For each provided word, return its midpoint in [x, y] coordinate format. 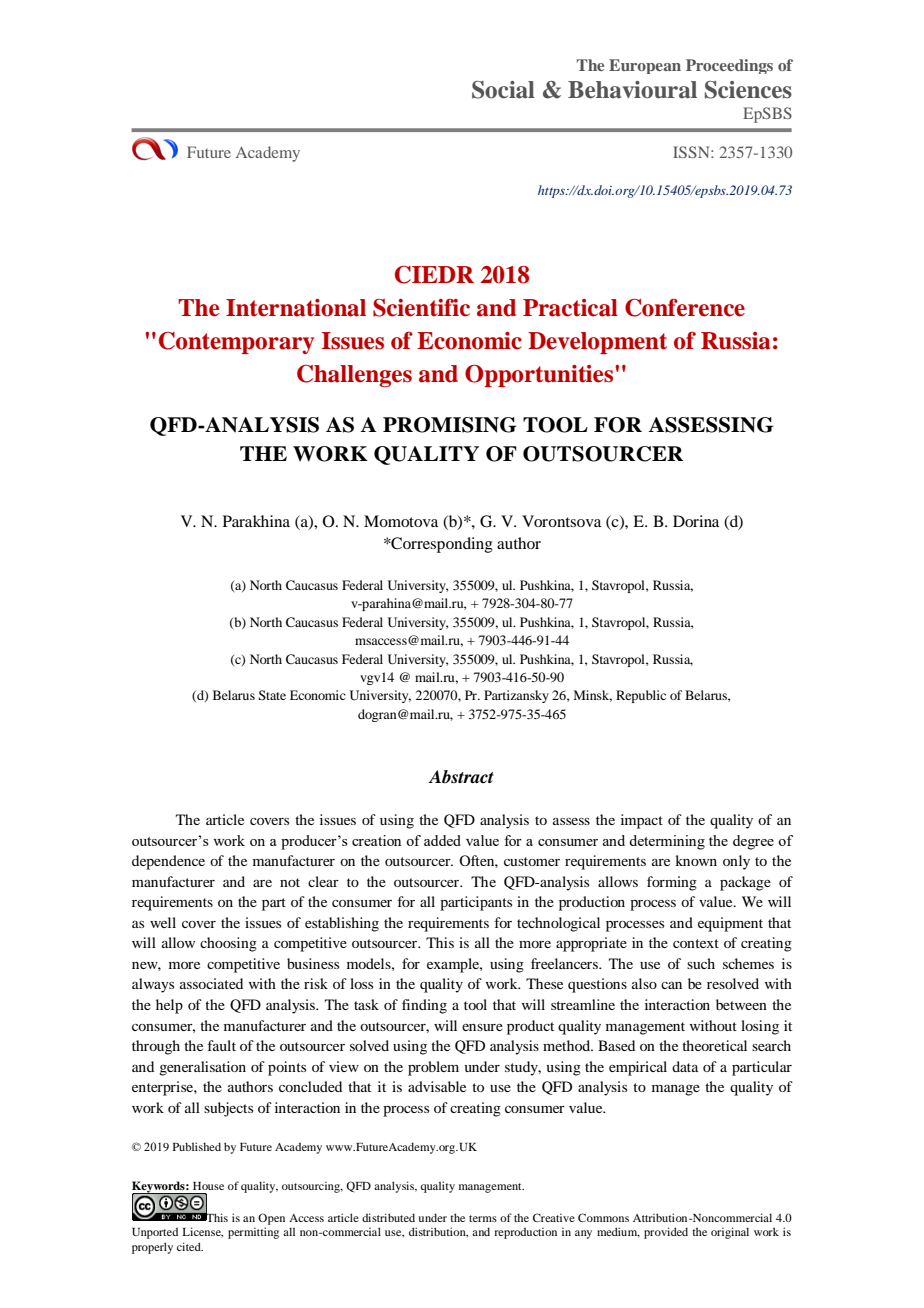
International [296, 308]
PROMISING [450, 425]
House [208, 1186]
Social [503, 90]
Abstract [461, 777]
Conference [685, 307]
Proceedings [729, 66]
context [696, 943]
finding [424, 1006]
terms [483, 1218]
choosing [228, 944]
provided [666, 1233]
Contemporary [236, 343]
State [272, 695]
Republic [641, 696]
